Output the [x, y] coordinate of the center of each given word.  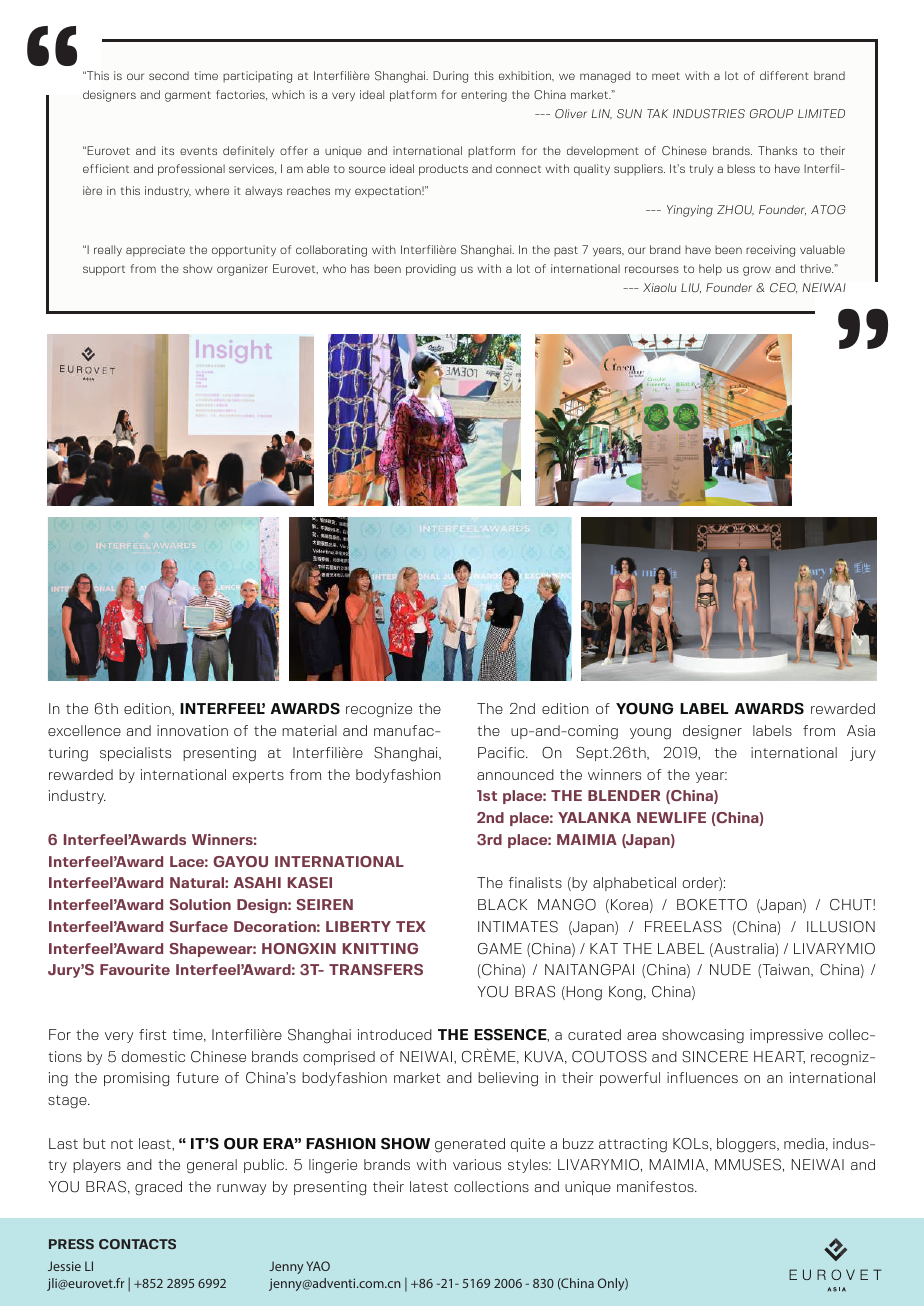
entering [484, 96]
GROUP [771, 114]
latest [429, 1186]
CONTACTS [137, 1244]
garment [188, 96]
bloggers [747, 1145]
